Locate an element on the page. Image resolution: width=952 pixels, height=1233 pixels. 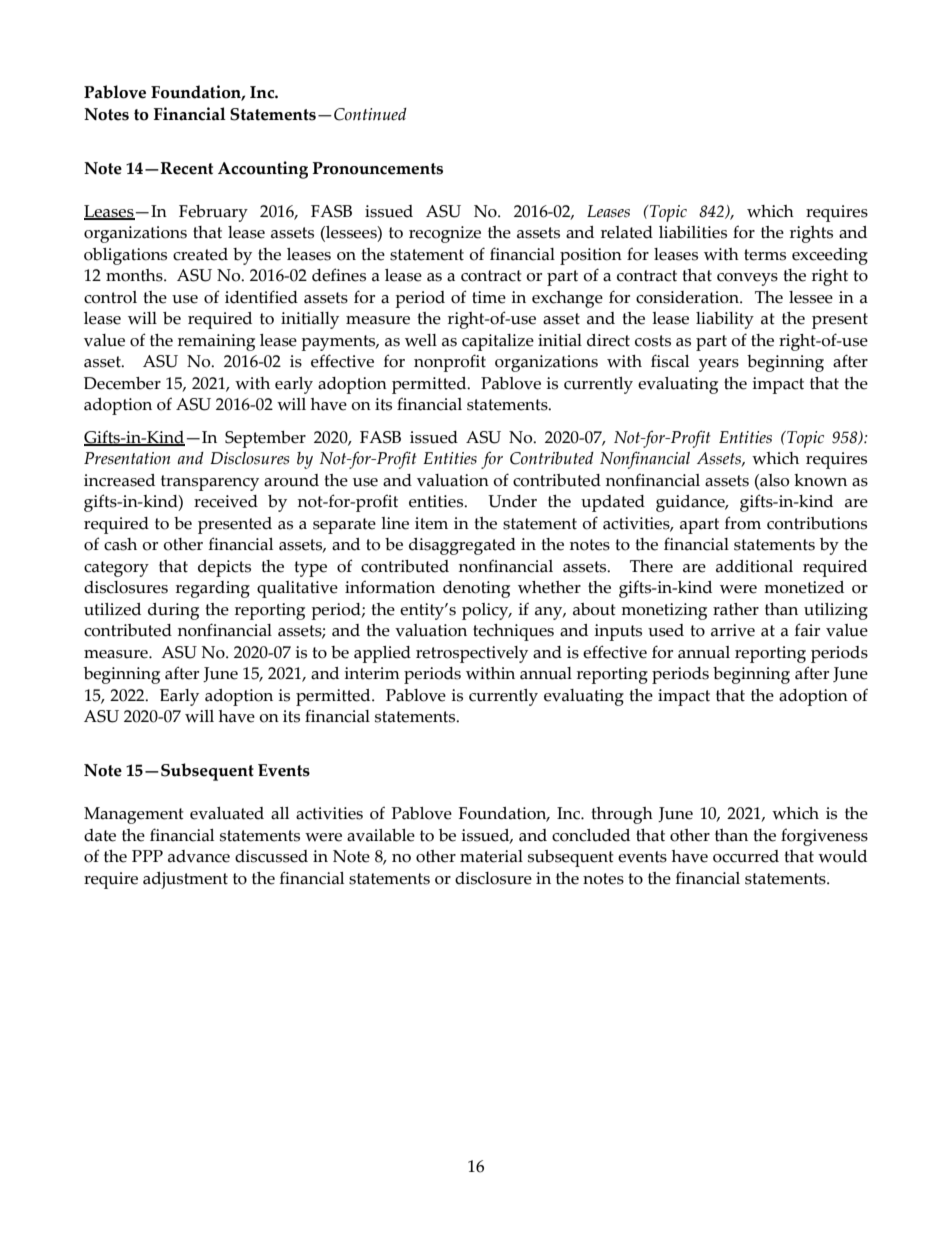
retrospectively is located at coordinates (472, 654).
